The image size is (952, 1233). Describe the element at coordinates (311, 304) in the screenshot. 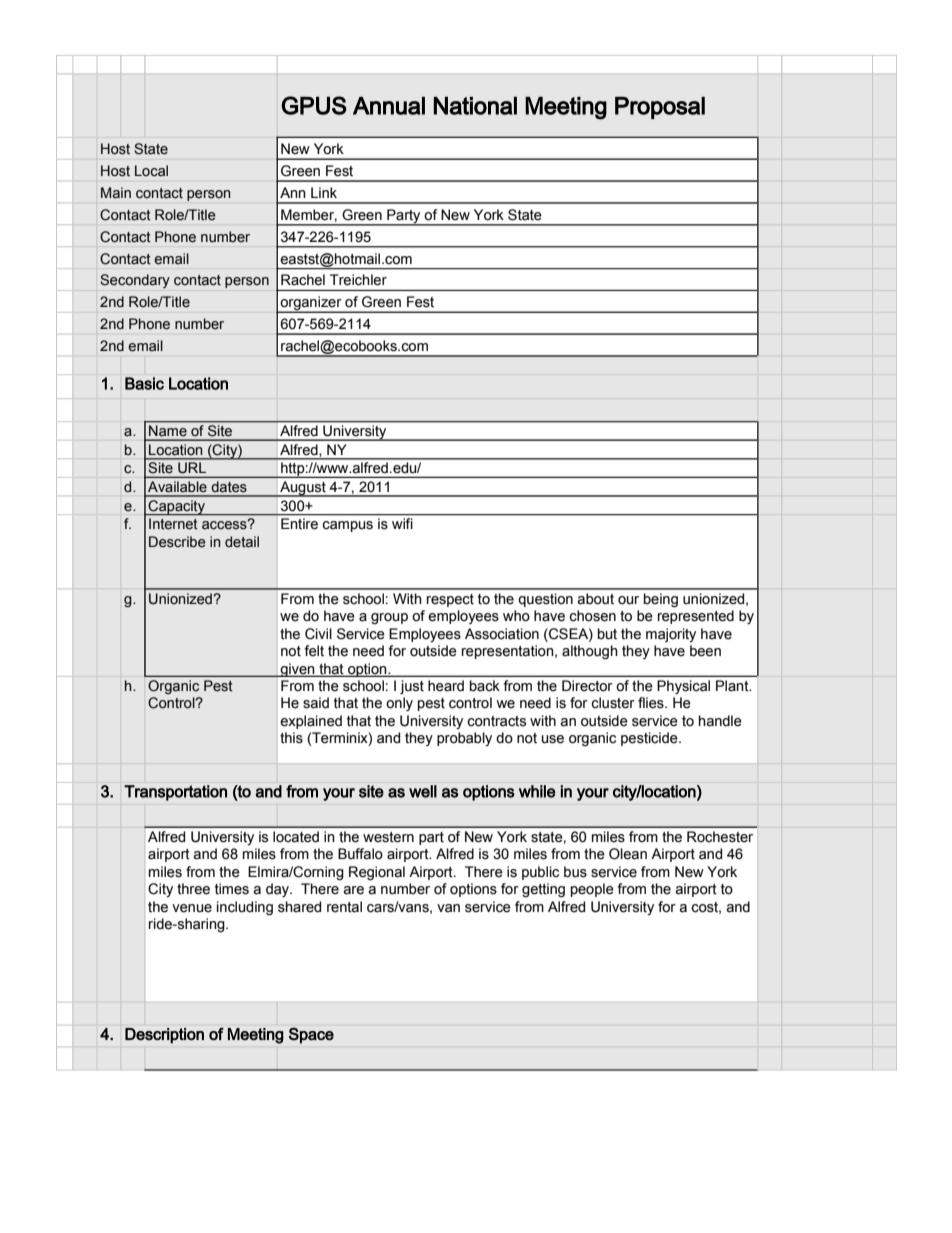

I see `organizer` at that location.
